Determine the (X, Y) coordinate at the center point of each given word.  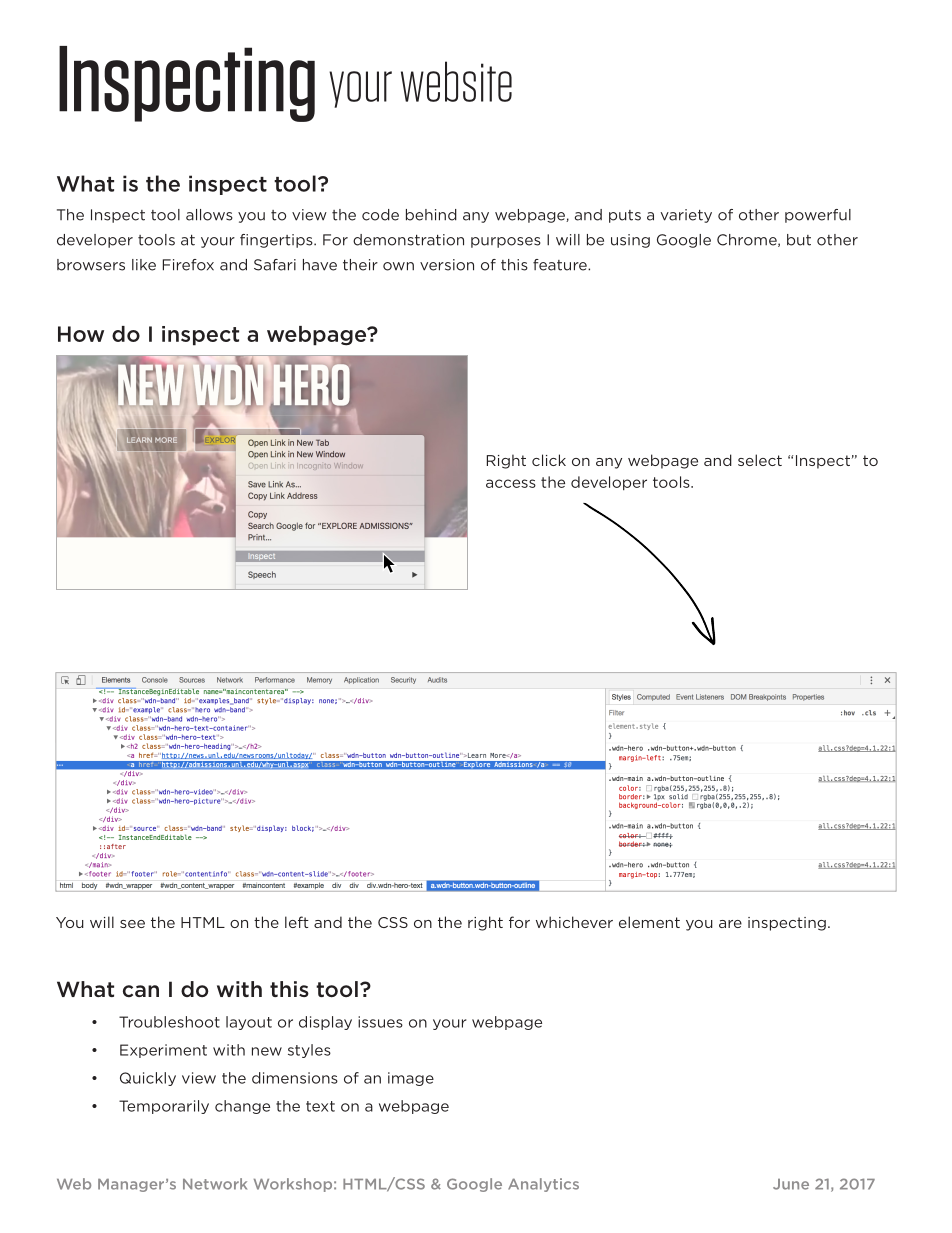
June (791, 1184)
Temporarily (164, 1107)
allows (209, 215)
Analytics (543, 1185)
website (456, 81)
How (81, 334)
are (730, 924)
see (132, 924)
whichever (574, 922)
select (760, 460)
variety (686, 216)
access (511, 483)
